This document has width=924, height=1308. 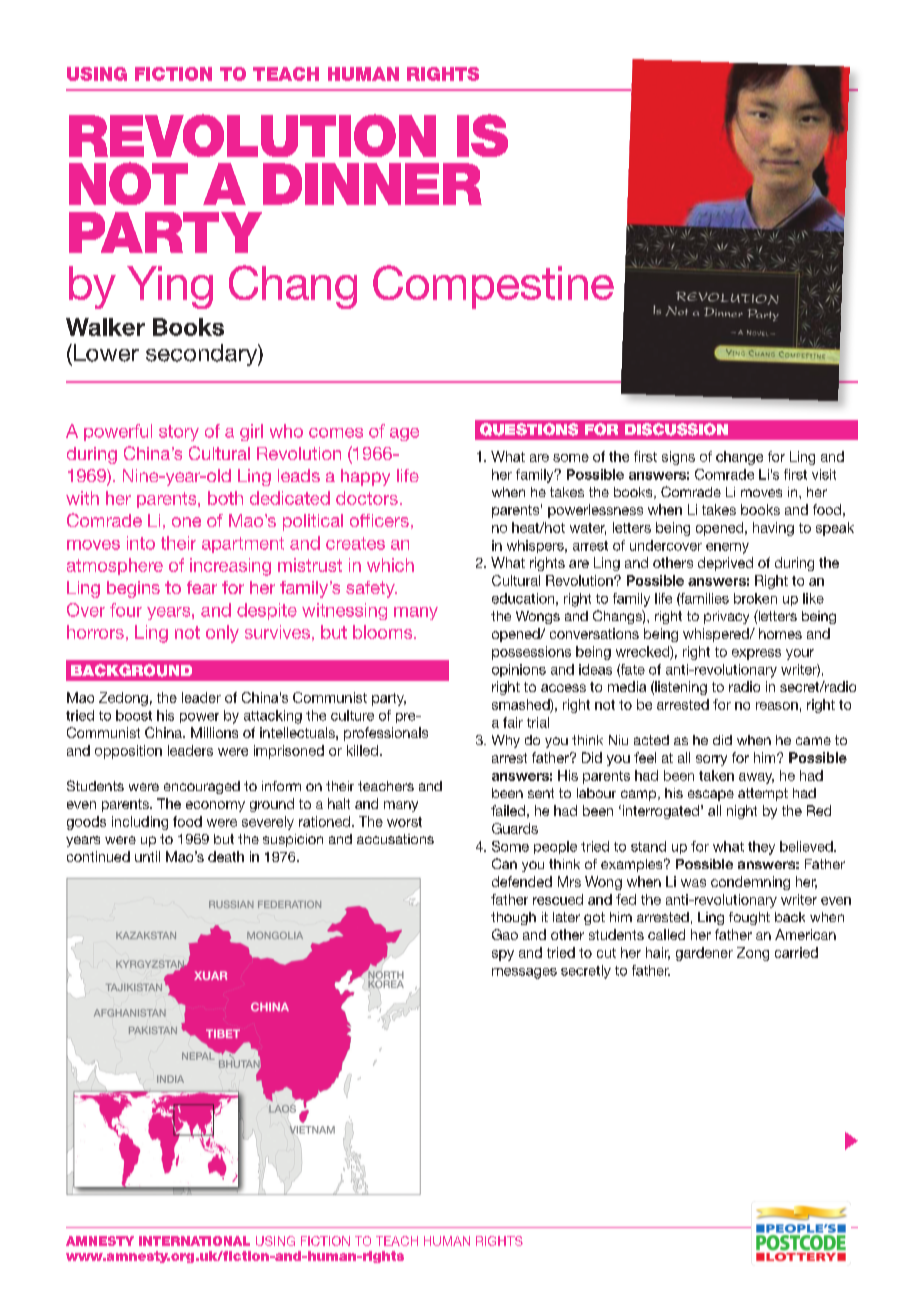 What do you see at coordinates (704, 954) in the document?
I see `gardener` at bounding box center [704, 954].
